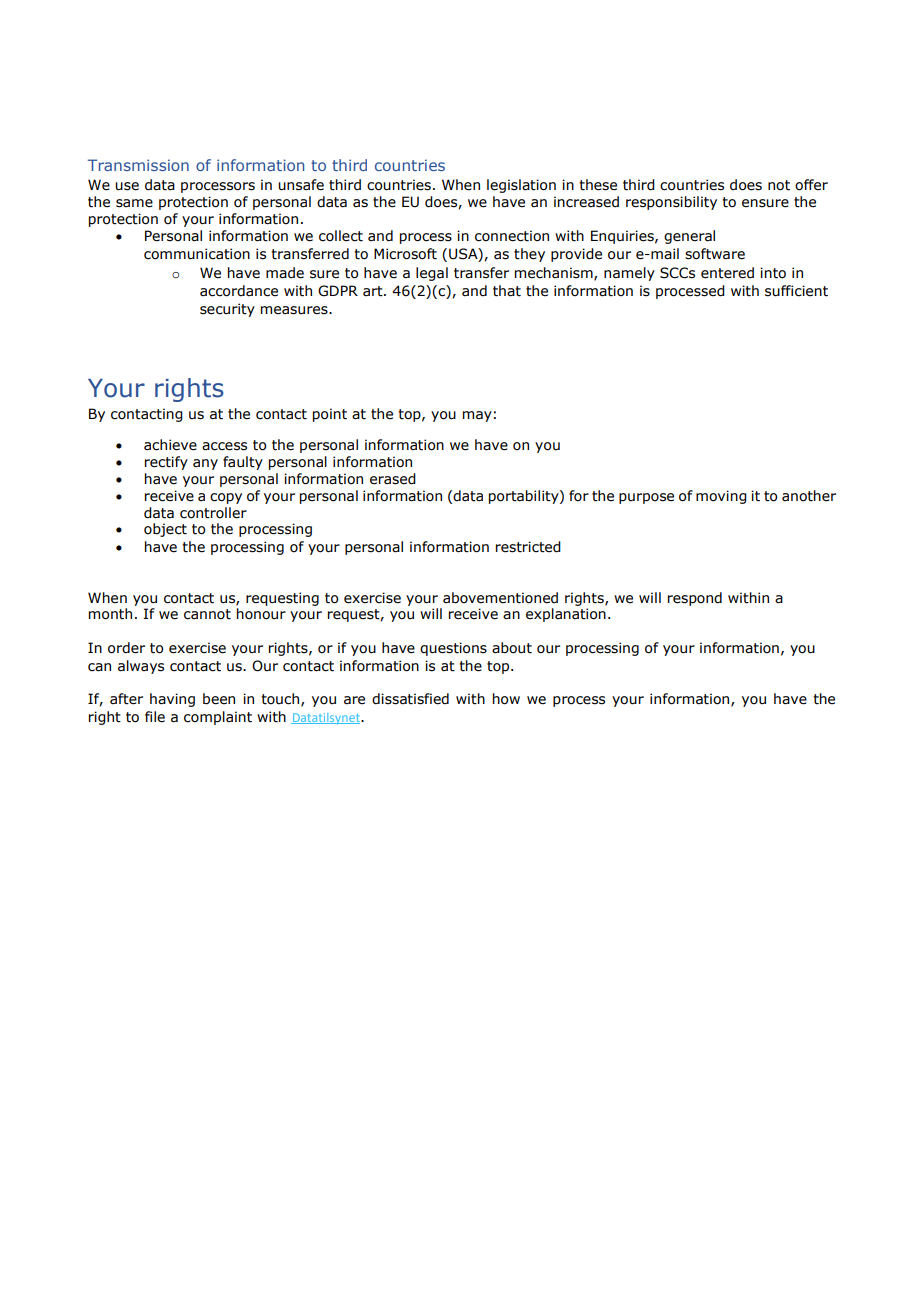  I want to click on how, so click(506, 699).
